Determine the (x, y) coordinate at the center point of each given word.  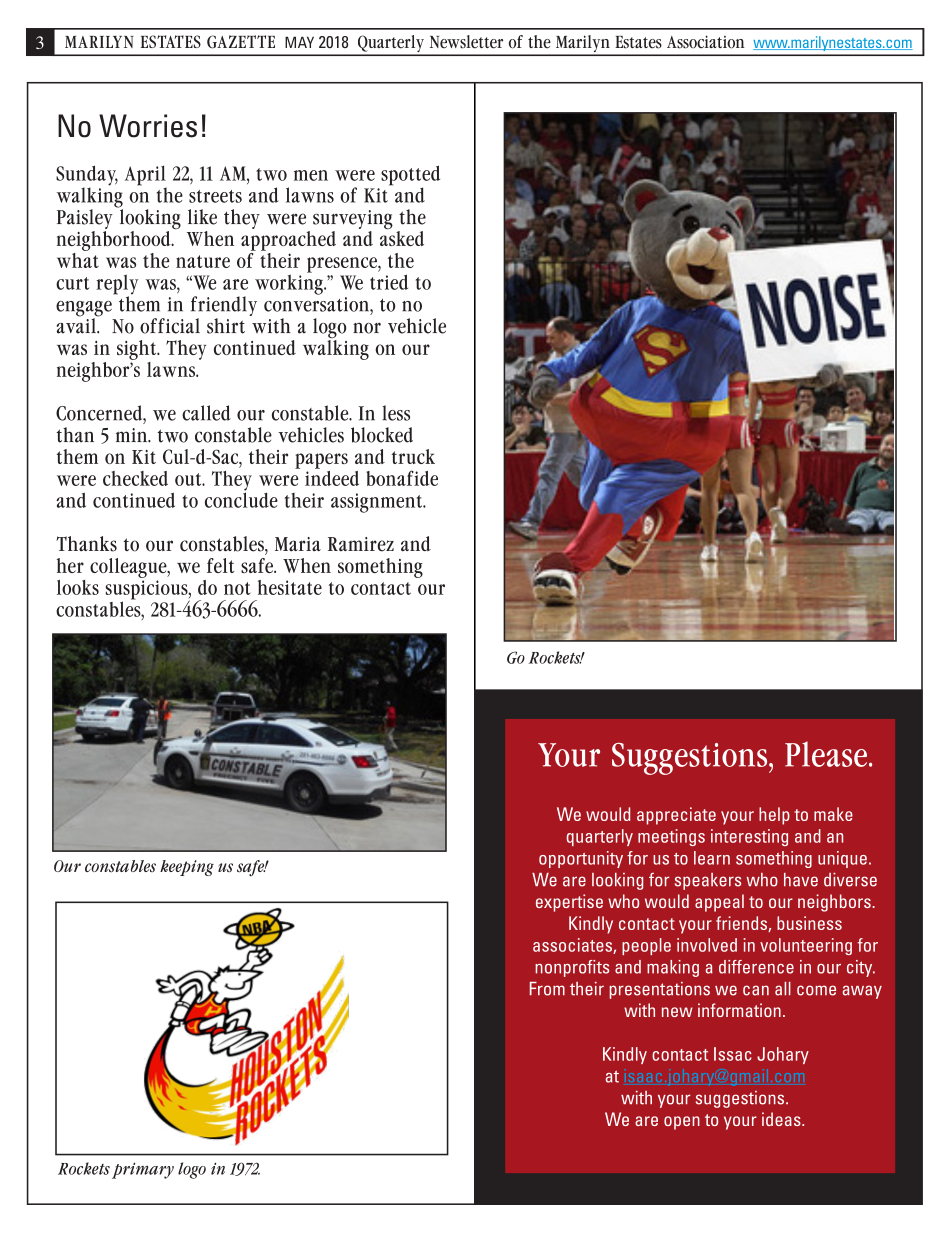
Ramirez (361, 544)
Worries (148, 126)
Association (706, 42)
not (237, 588)
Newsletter (466, 42)
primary (143, 1170)
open (682, 1123)
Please (827, 754)
